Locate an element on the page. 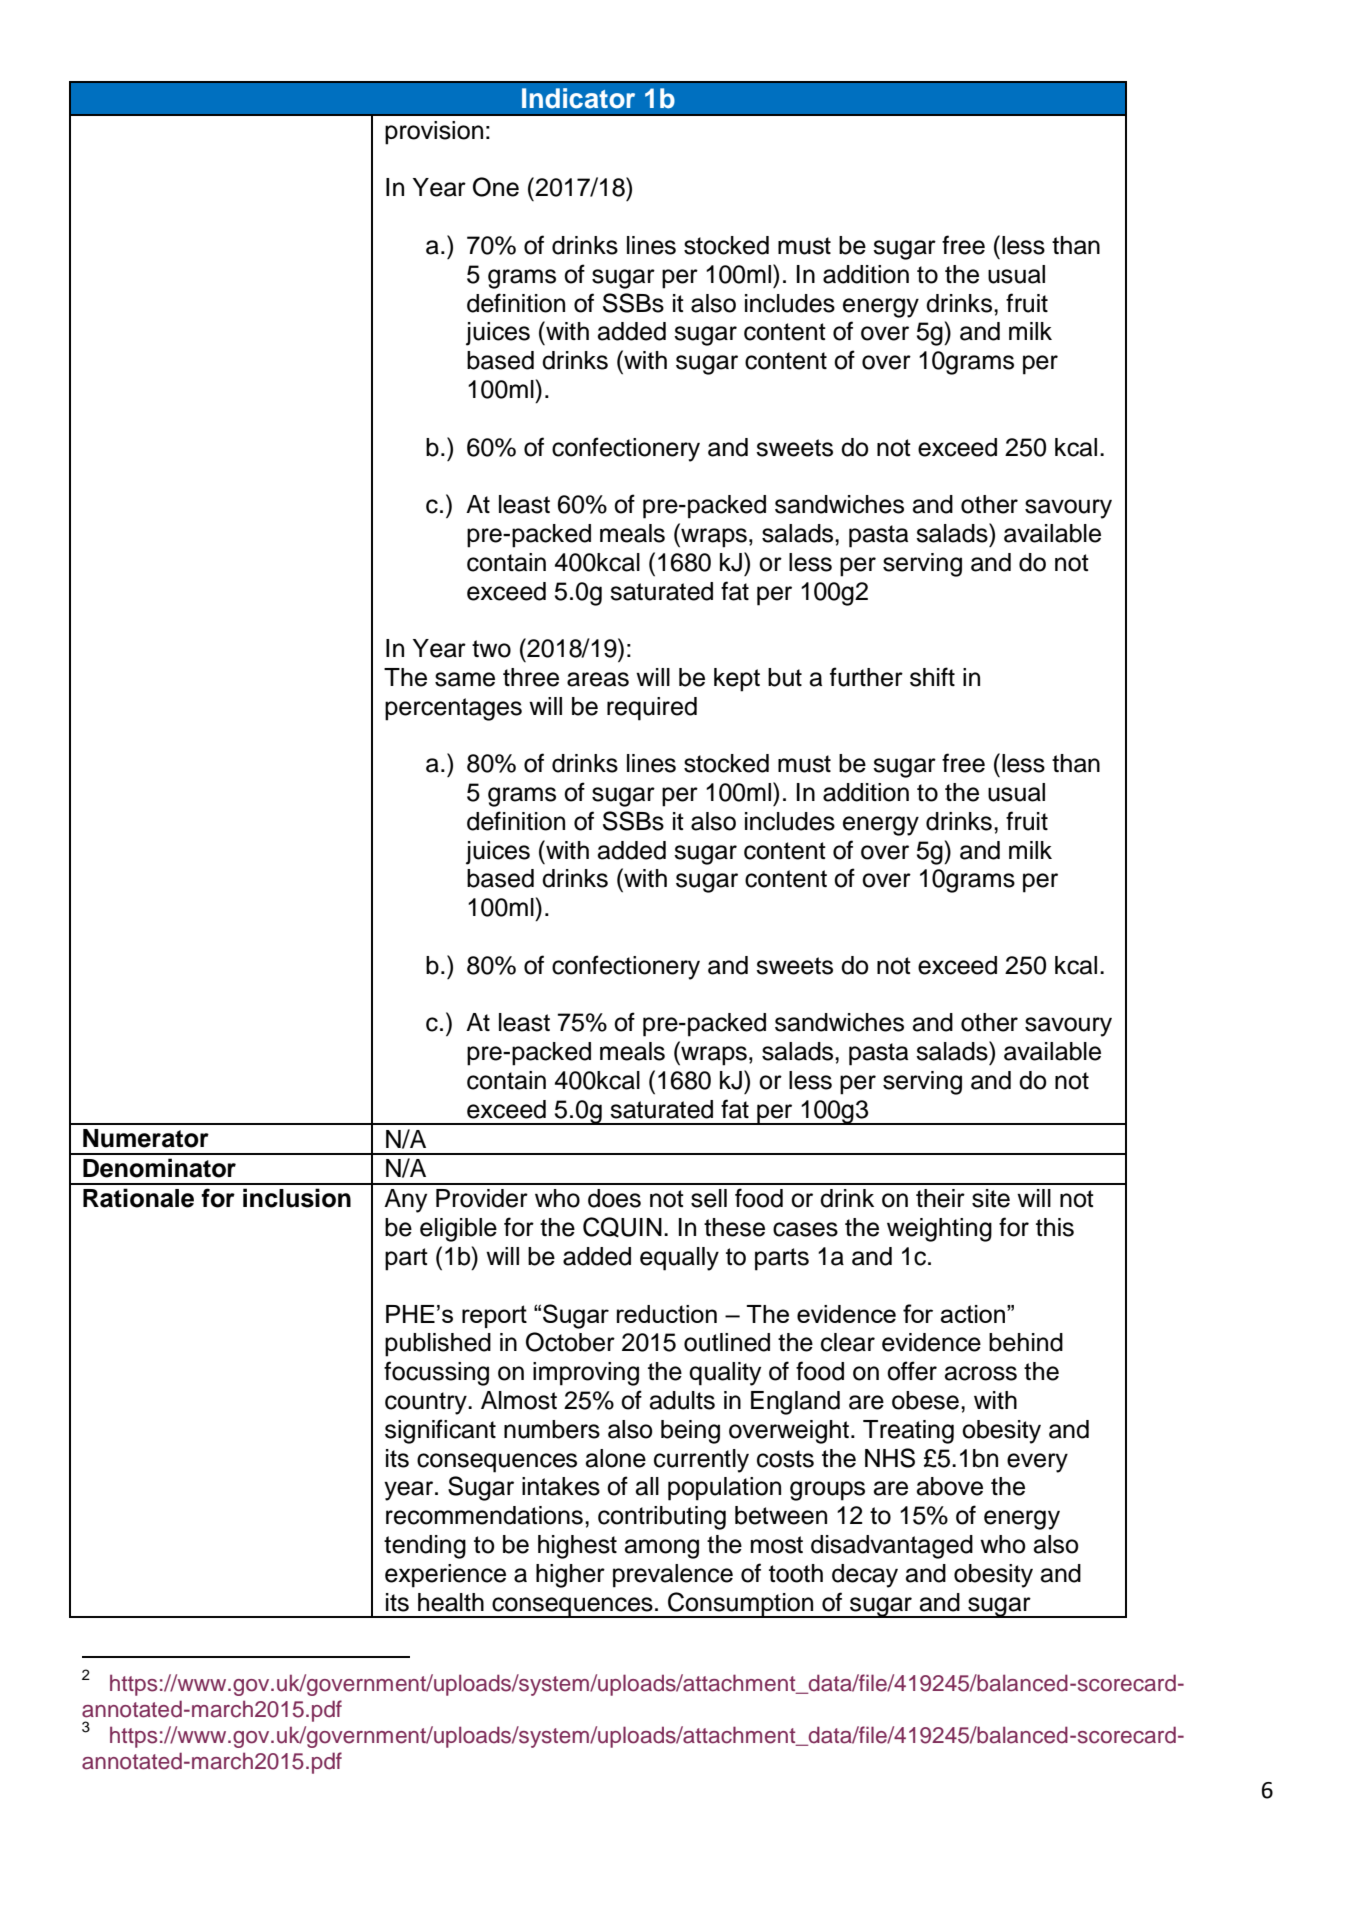 The height and width of the document is (1916, 1355). highest is located at coordinates (577, 1547).
